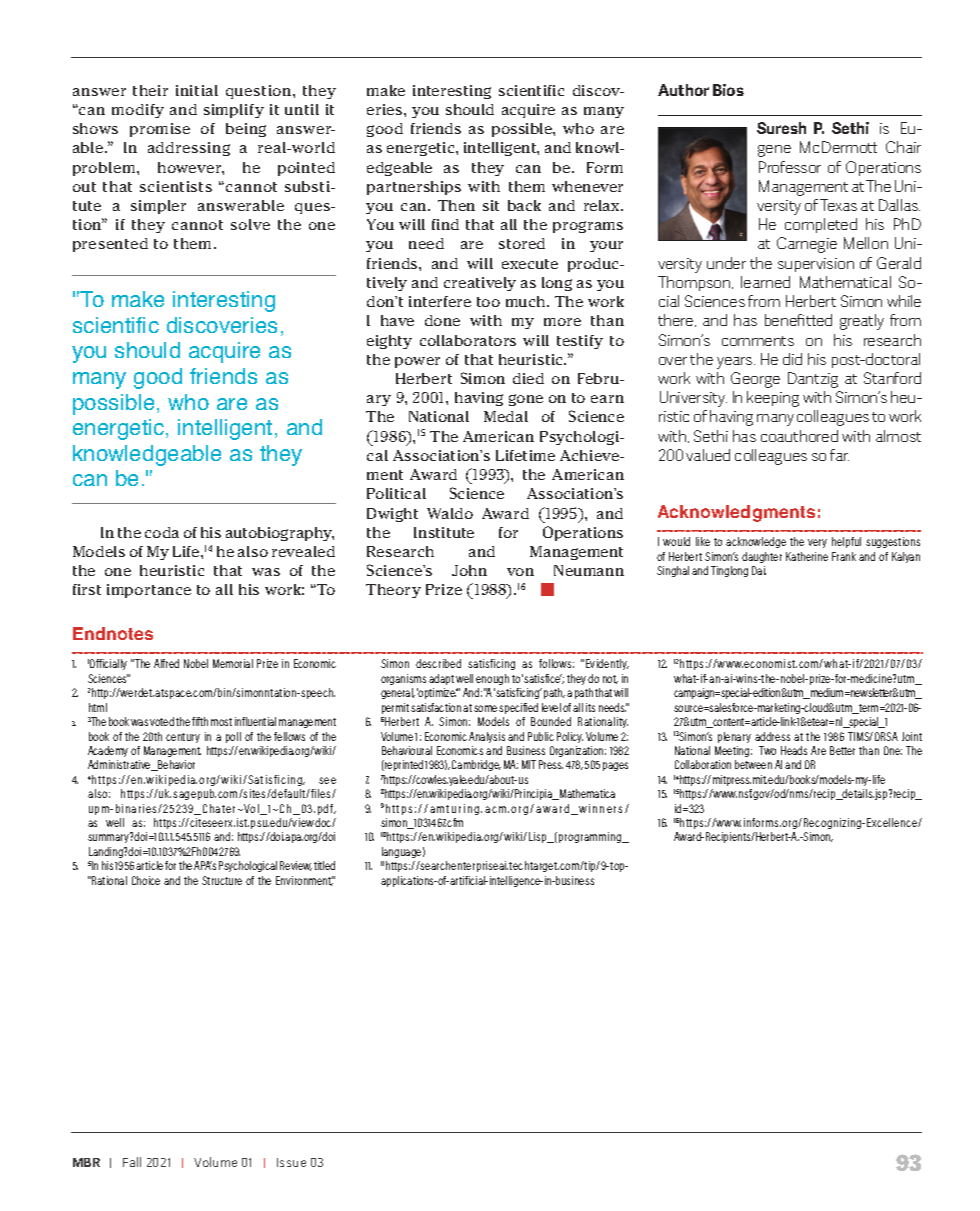 The image size is (980, 1211). What do you see at coordinates (160, 130) in the screenshot?
I see `promise` at bounding box center [160, 130].
